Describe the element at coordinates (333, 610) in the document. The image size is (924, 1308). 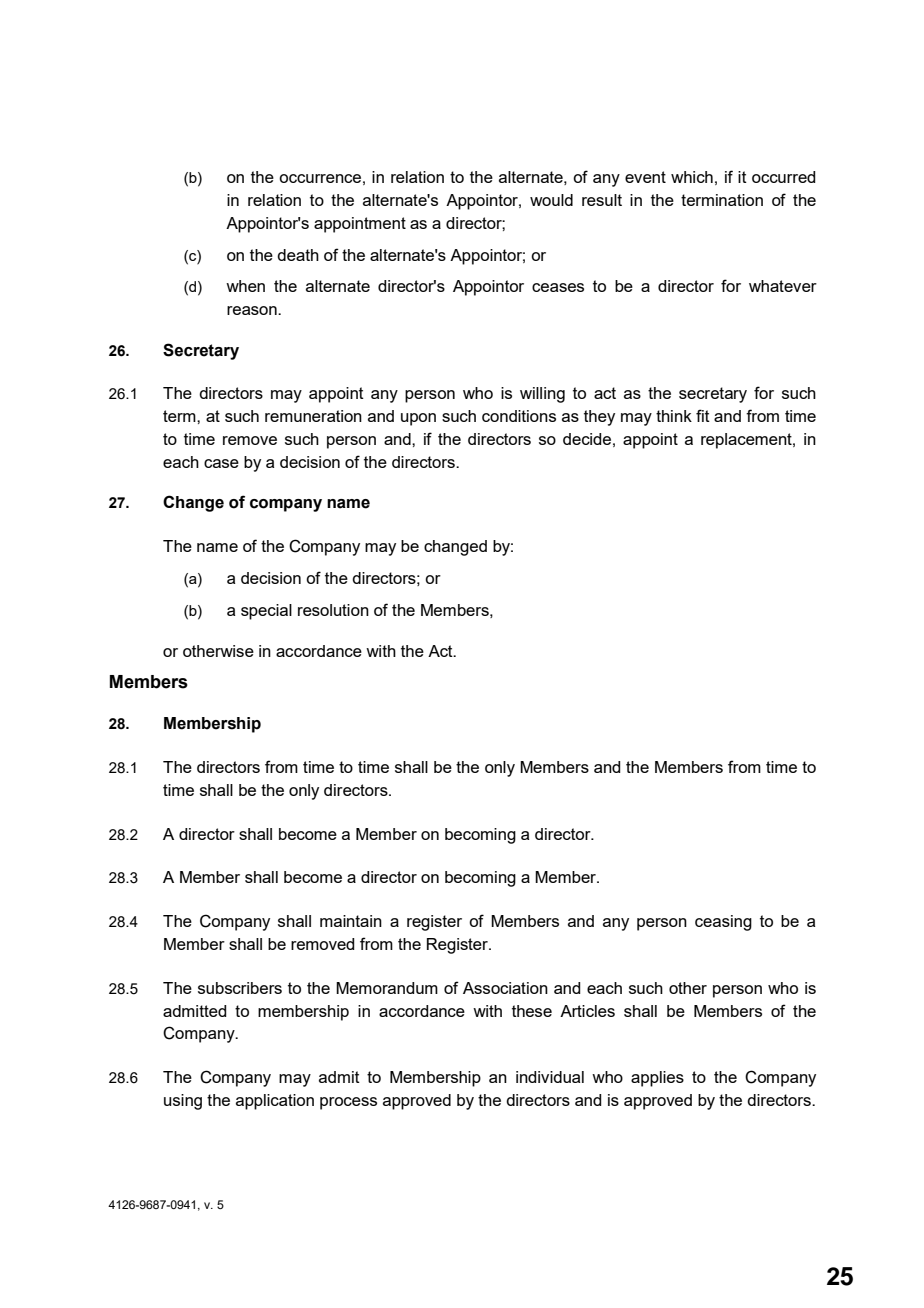
I see `resolution` at that location.
